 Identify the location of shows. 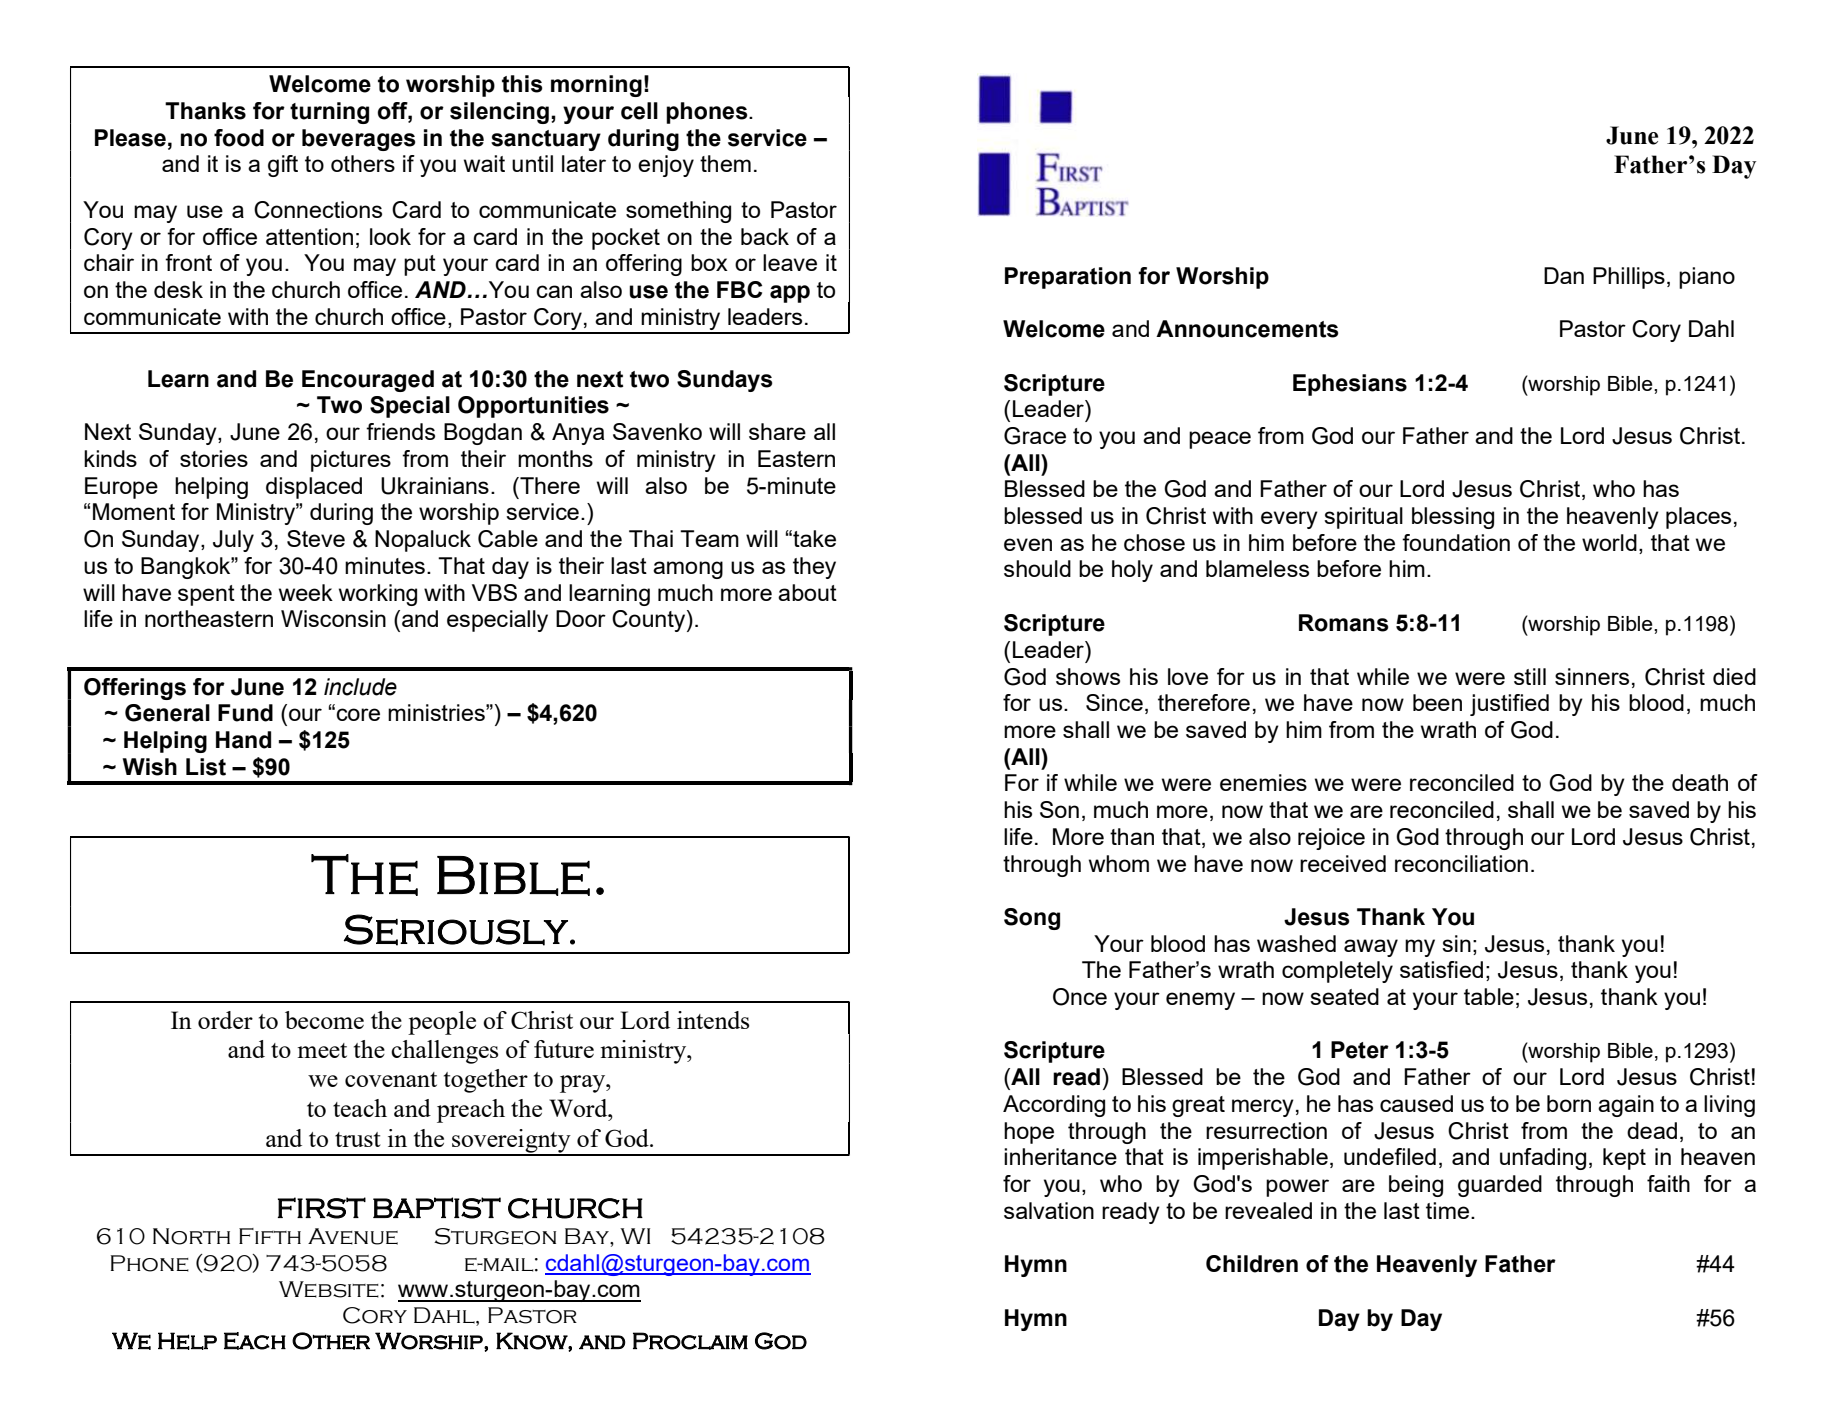
(1088, 676).
